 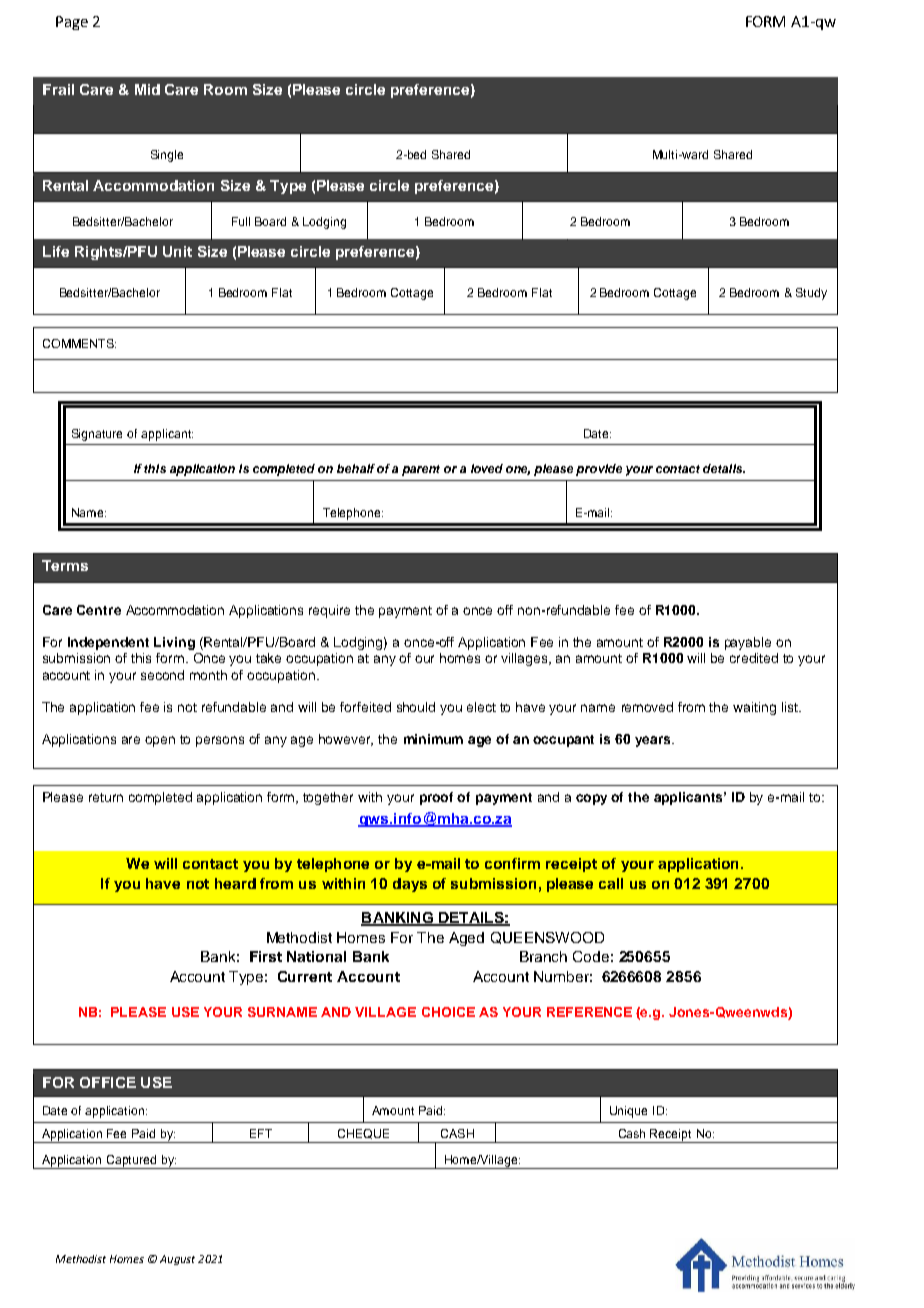 What do you see at coordinates (147, 89) in the page?
I see `Mid` at bounding box center [147, 89].
